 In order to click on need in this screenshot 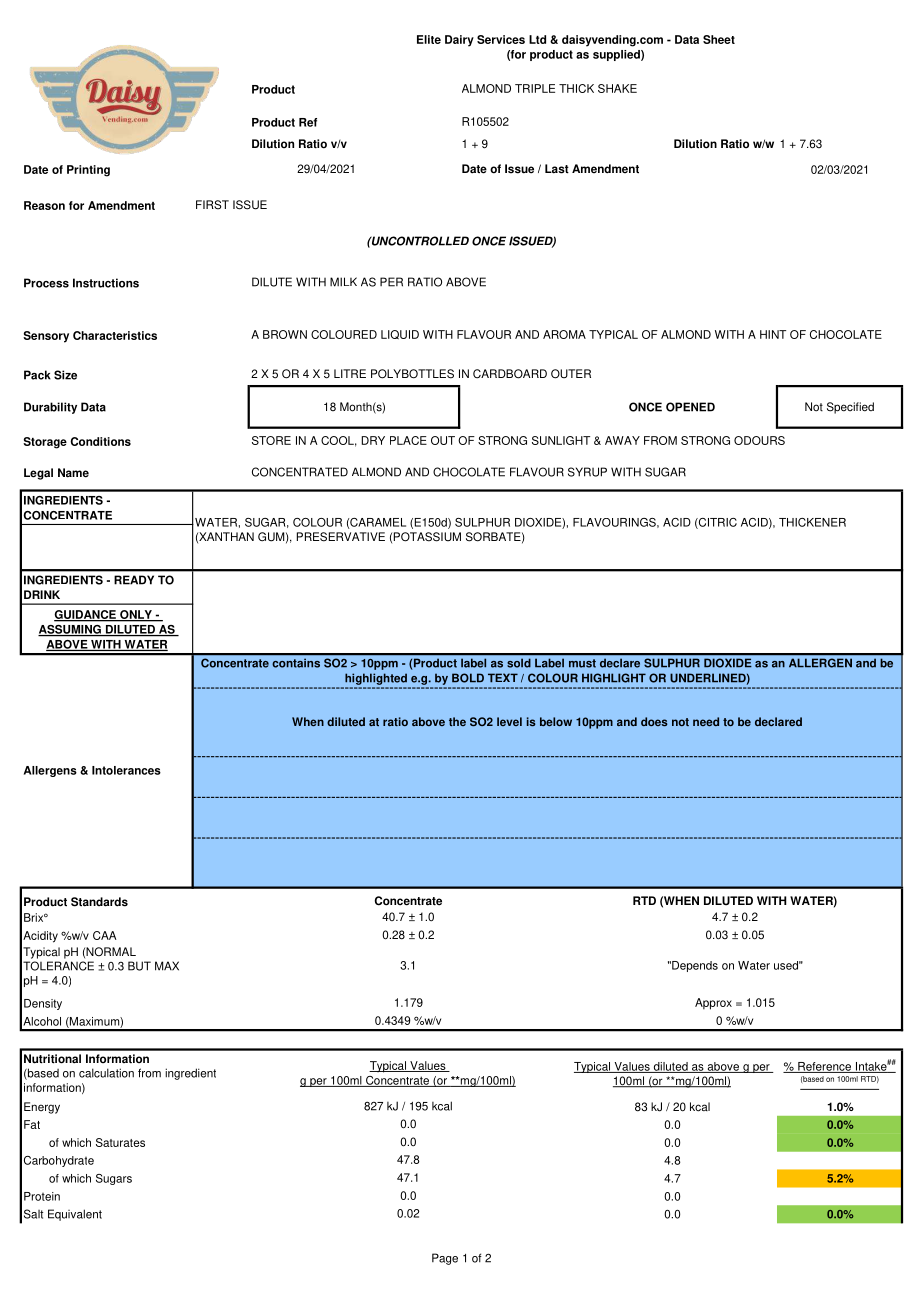, I will do `click(706, 721)`.
